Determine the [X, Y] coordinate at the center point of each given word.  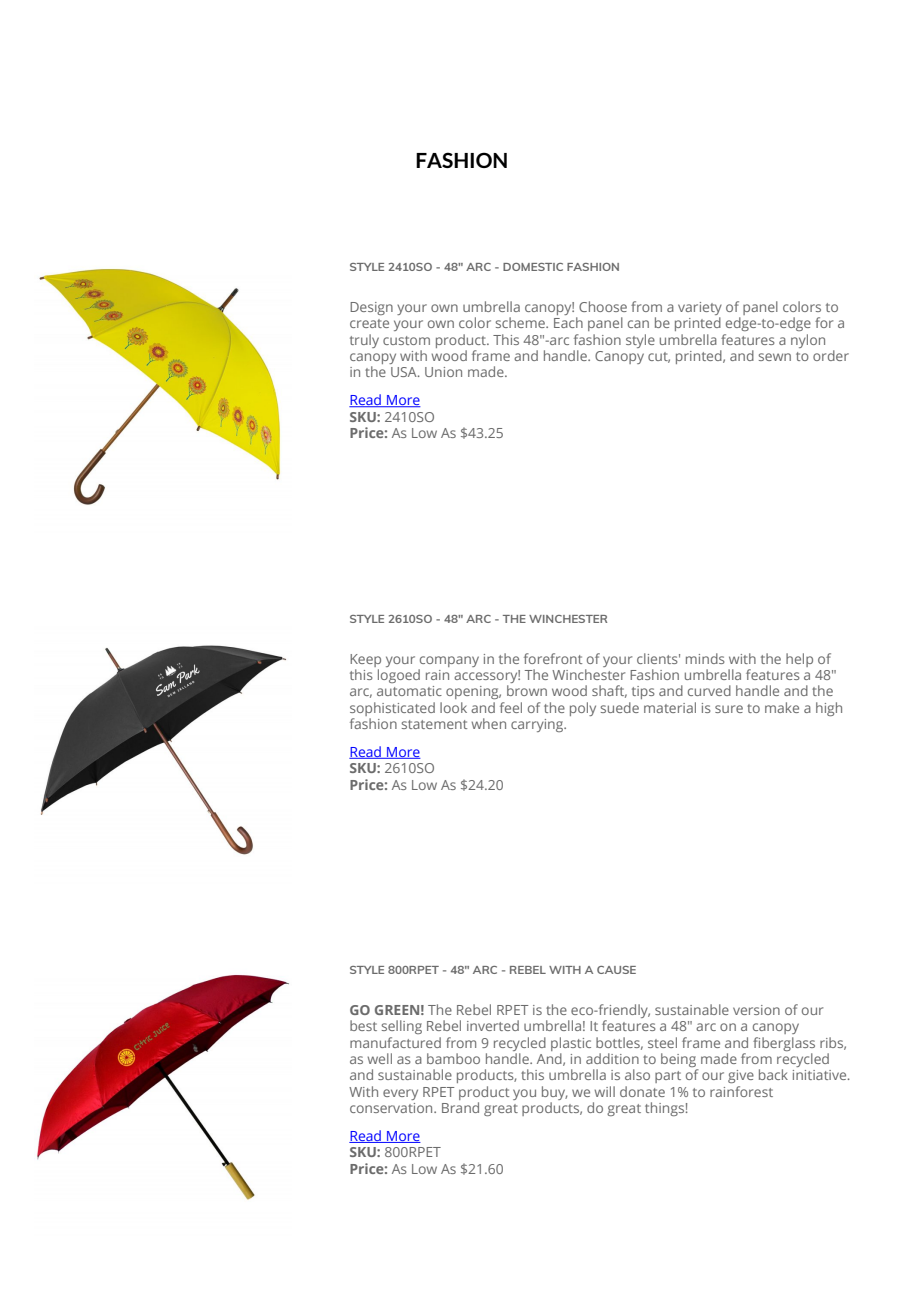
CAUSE [616, 970]
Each [568, 322]
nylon [808, 341]
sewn [775, 357]
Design [371, 308]
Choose [603, 306]
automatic [409, 691]
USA [405, 372]
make [782, 707]
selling [402, 1027]
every [400, 1094]
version [756, 1010]
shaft [609, 691]
